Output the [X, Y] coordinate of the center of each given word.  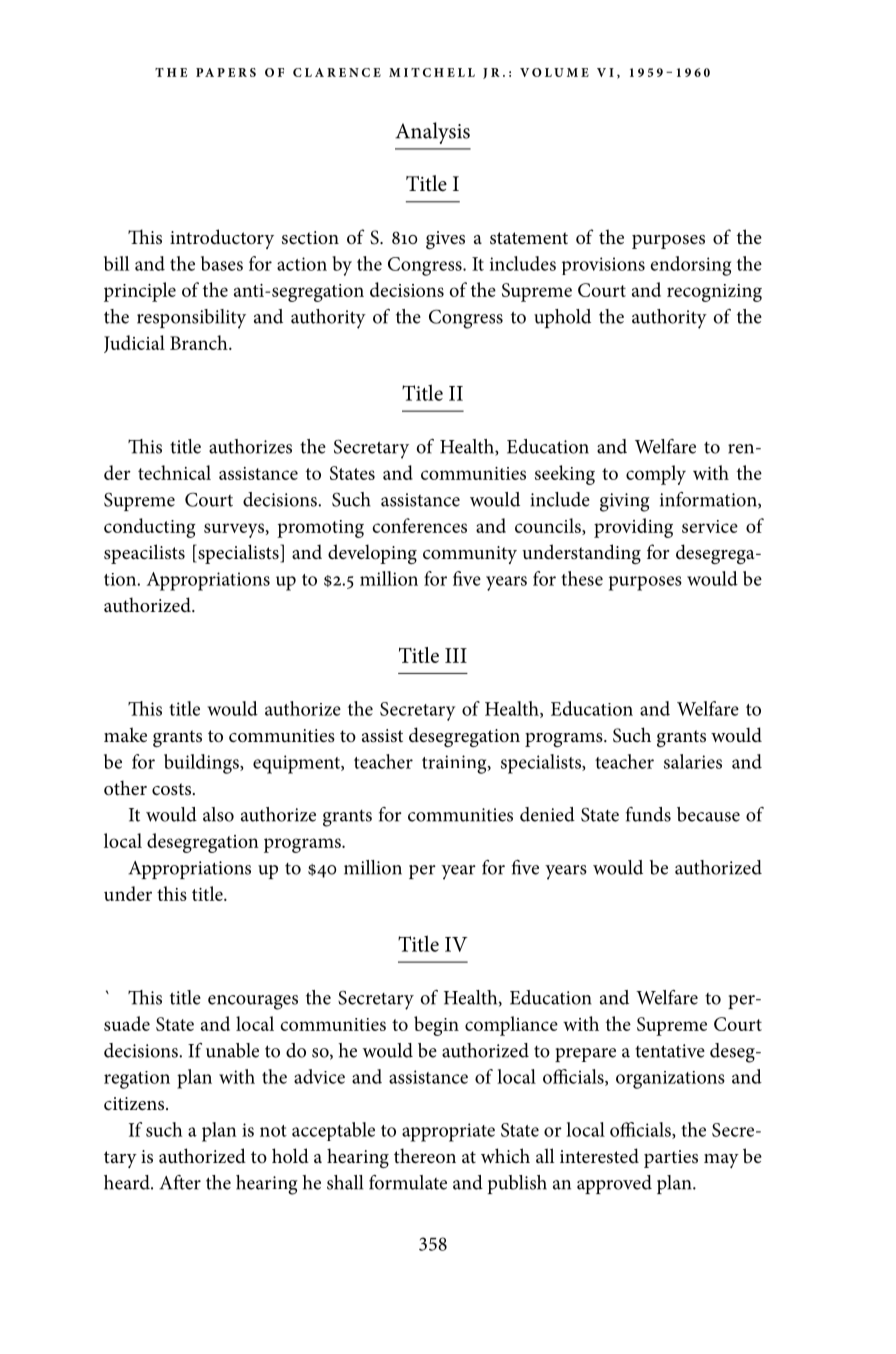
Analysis [432, 133]
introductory [222, 239]
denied [547, 814]
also [218, 814]
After [180, 1182]
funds [648, 814]
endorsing [690, 266]
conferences [419, 525]
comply [656, 475]
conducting [150, 528]
